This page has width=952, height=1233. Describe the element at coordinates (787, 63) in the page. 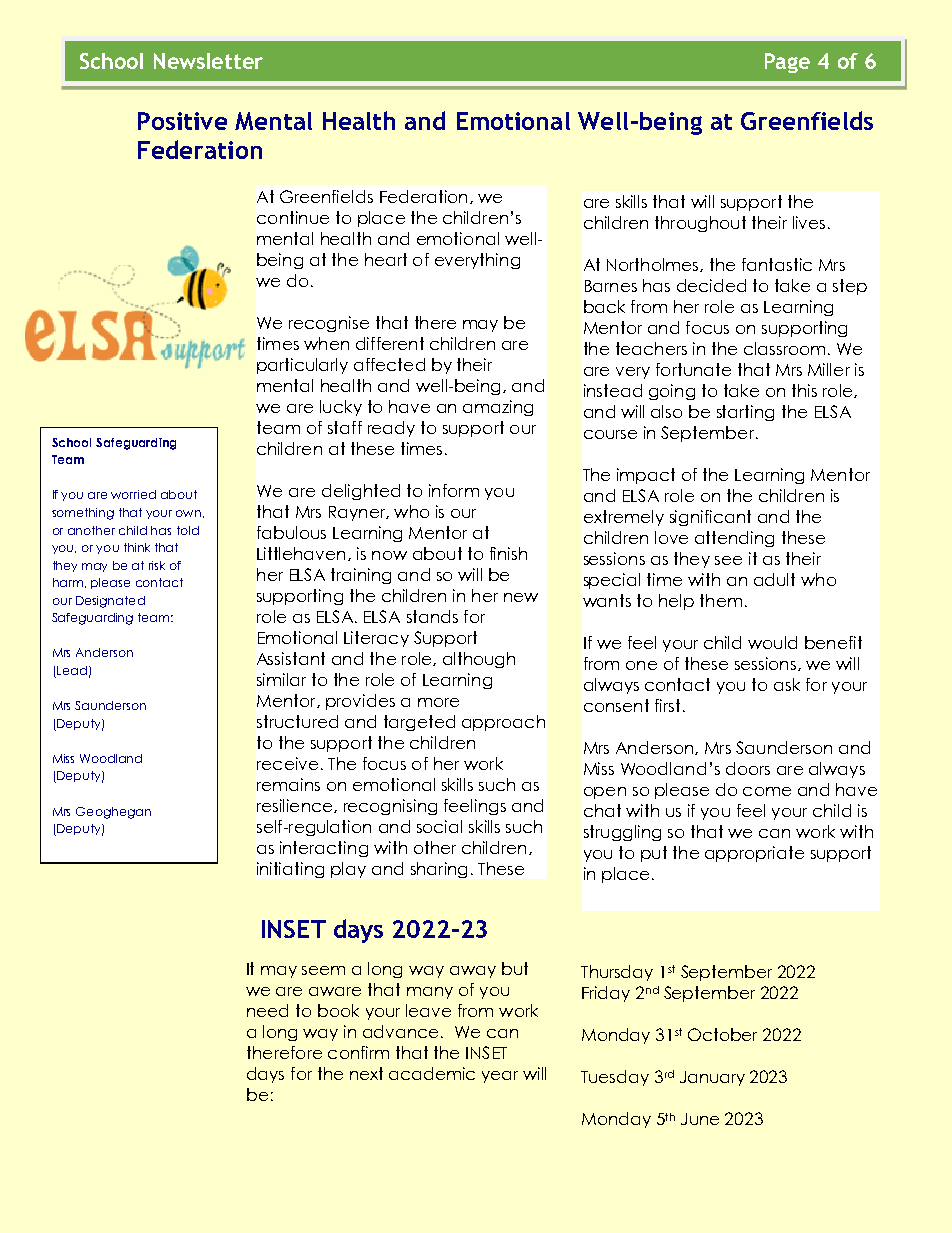

I see `Page` at that location.
